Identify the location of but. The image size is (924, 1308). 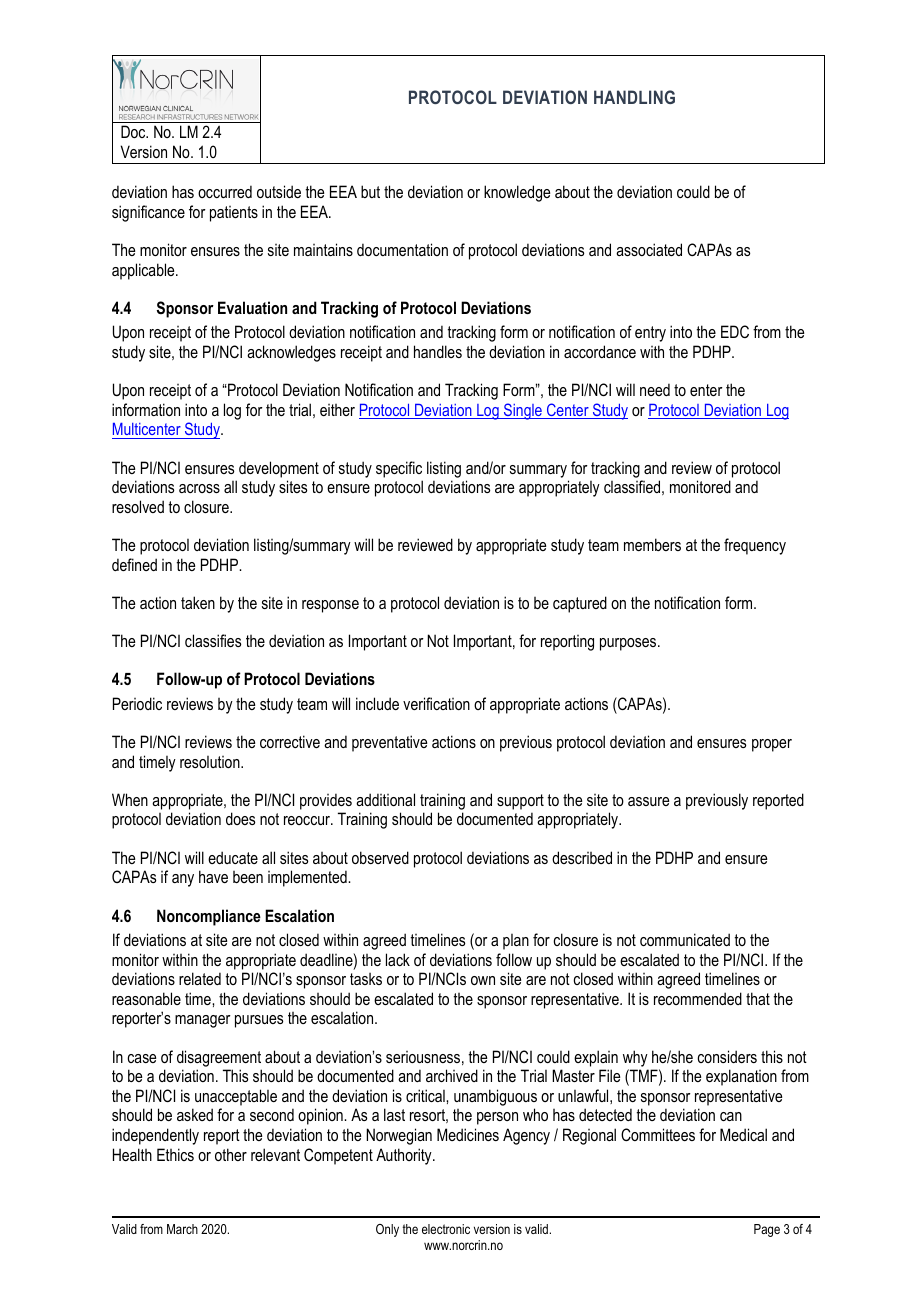
(370, 191).
